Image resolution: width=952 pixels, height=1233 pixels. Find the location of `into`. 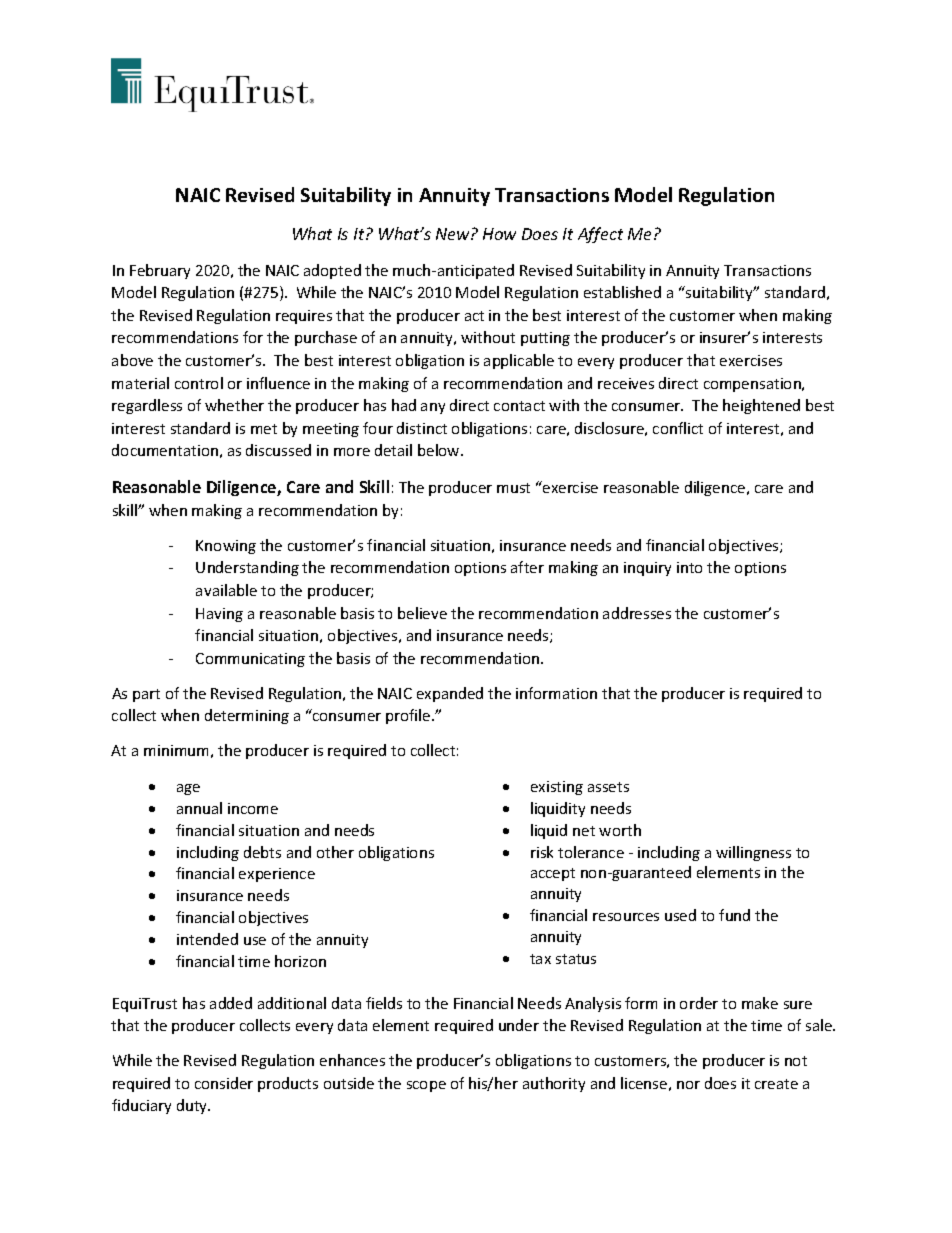

into is located at coordinates (689, 567).
